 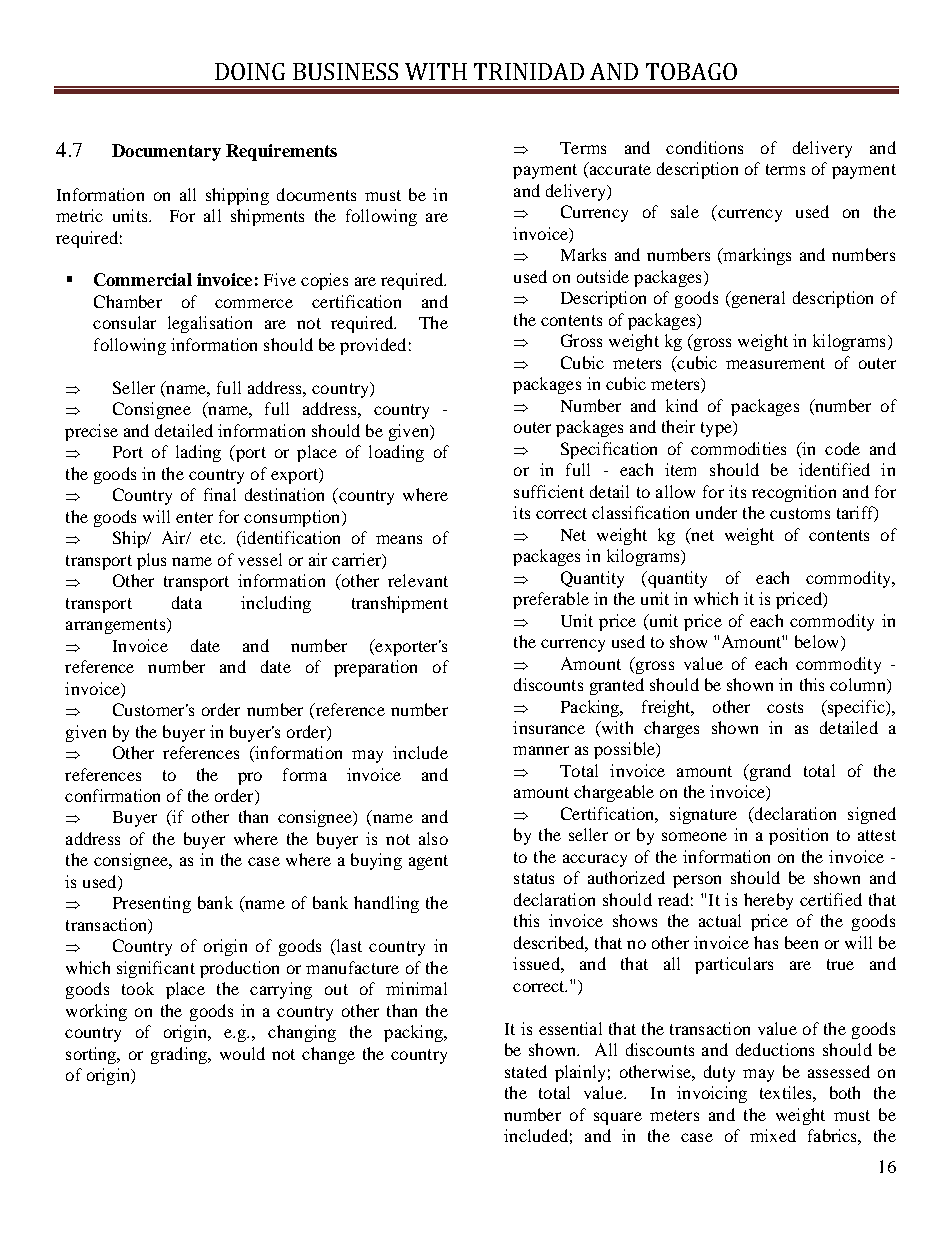 I want to click on stated, so click(x=526, y=1071).
